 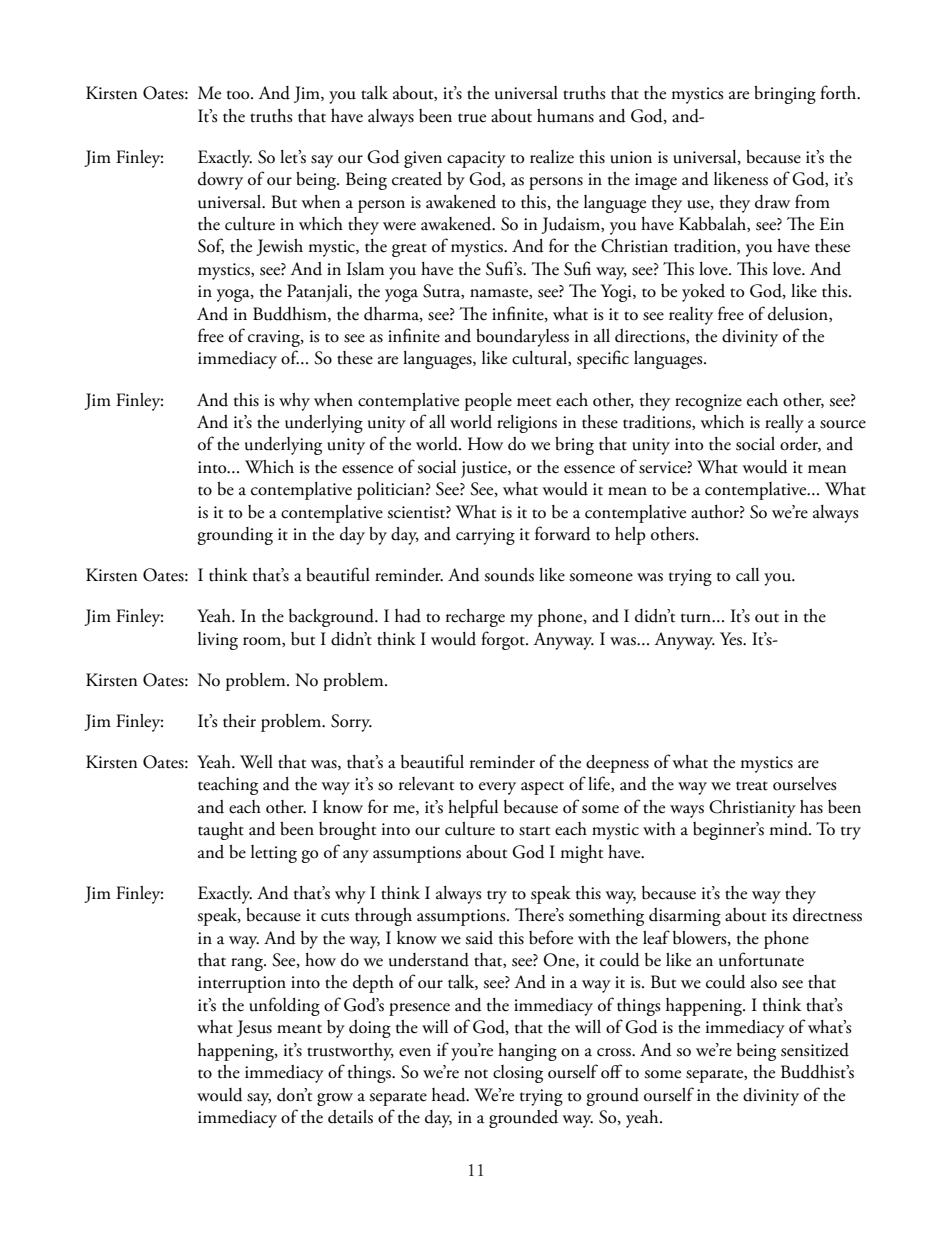 What do you see at coordinates (218, 641) in the screenshot?
I see `living` at bounding box center [218, 641].
